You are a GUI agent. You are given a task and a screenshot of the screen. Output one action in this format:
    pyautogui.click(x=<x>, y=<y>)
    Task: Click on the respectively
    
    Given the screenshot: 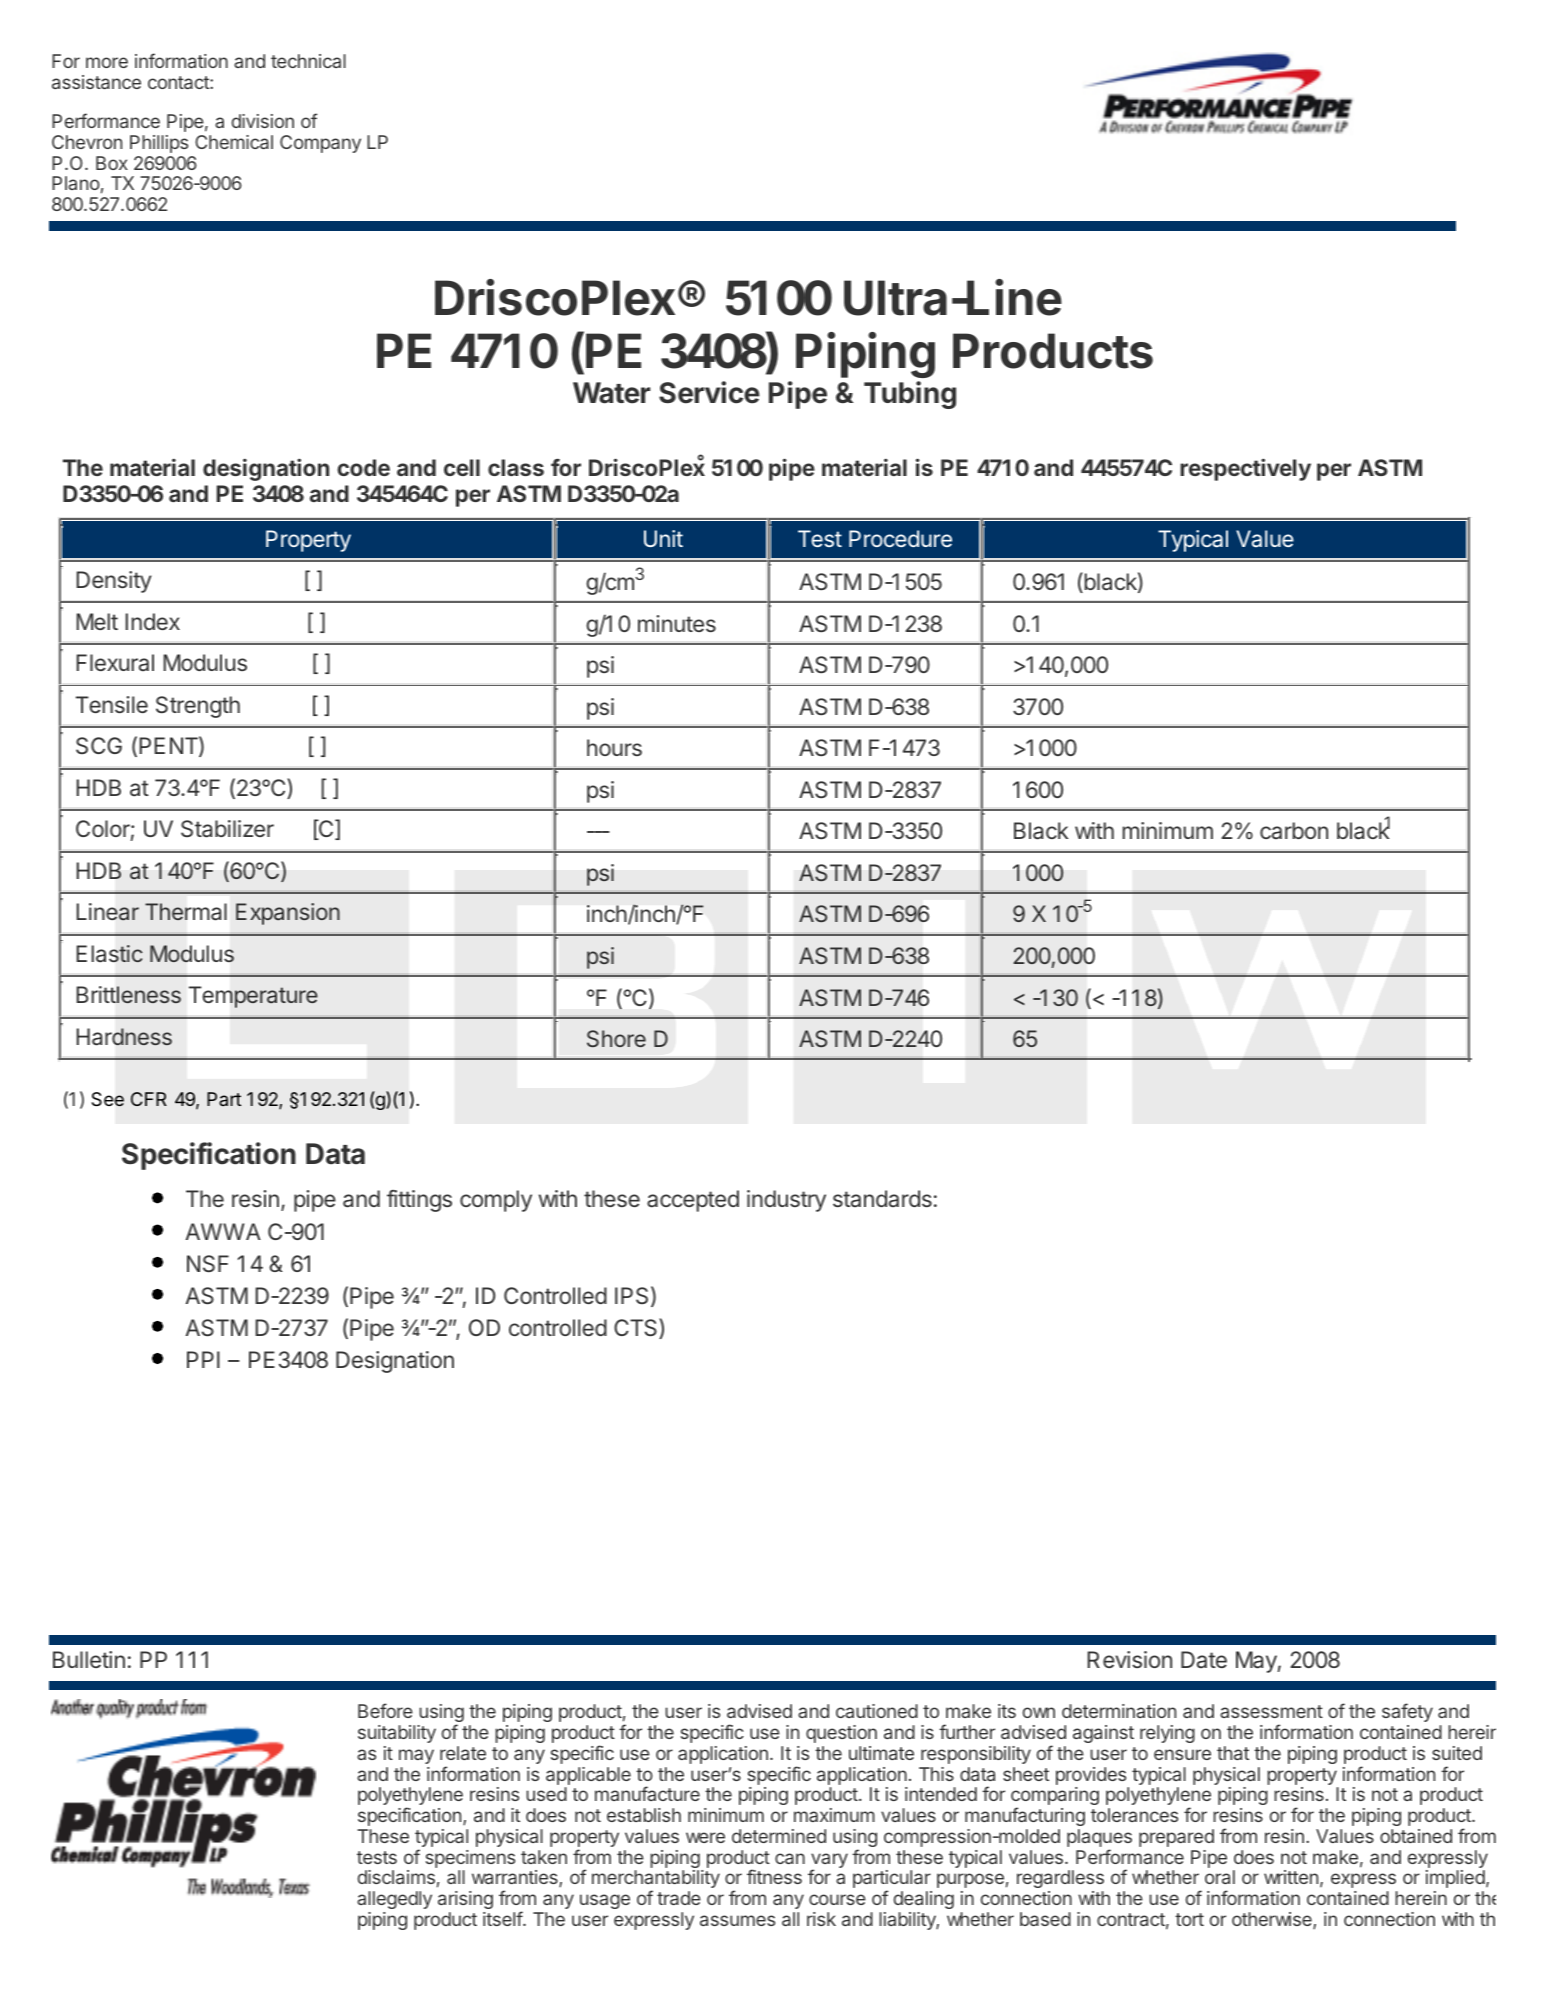 What is the action you would take?
    pyautogui.click(x=1245, y=469)
